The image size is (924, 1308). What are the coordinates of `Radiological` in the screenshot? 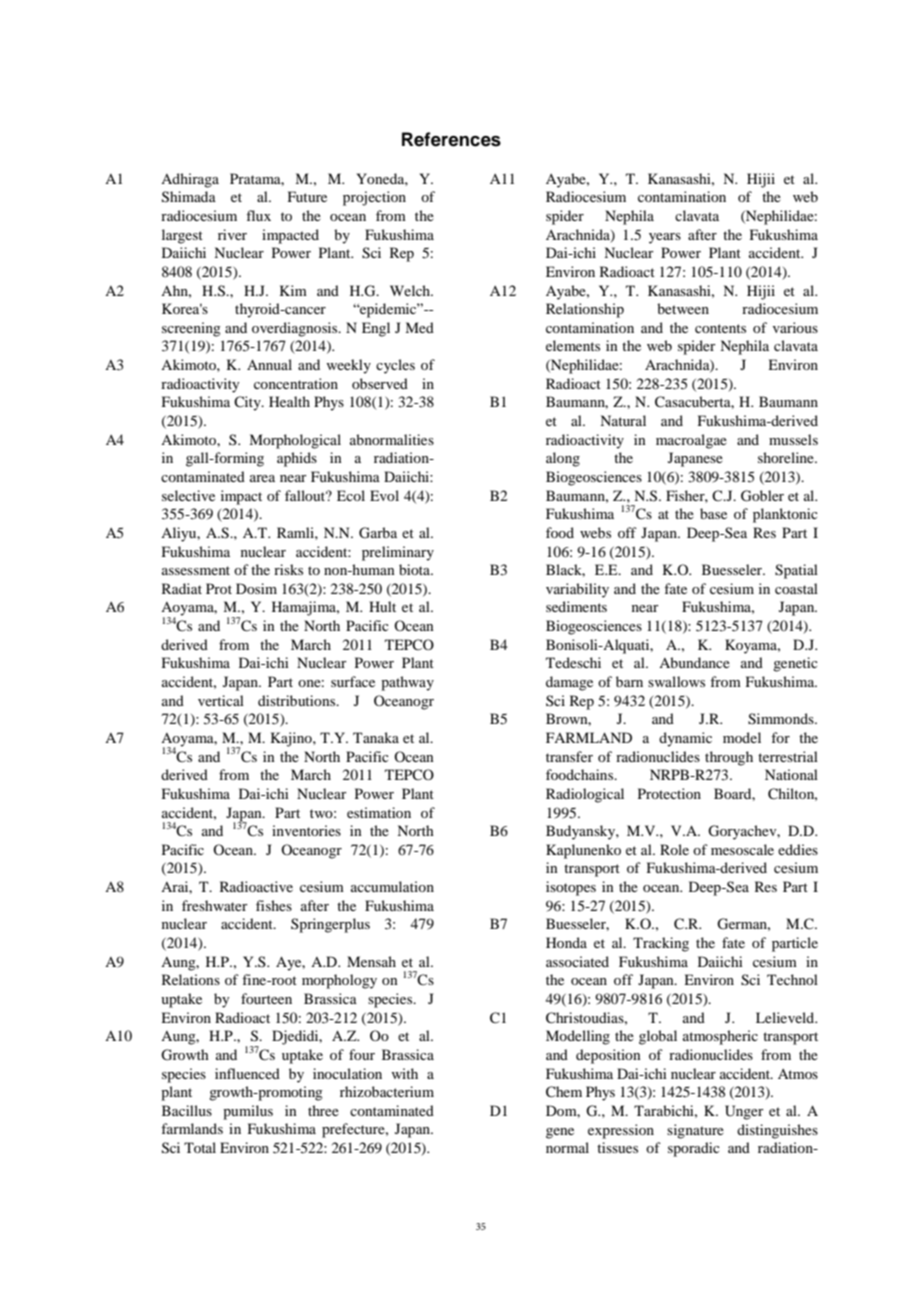 It's located at (585, 795).
